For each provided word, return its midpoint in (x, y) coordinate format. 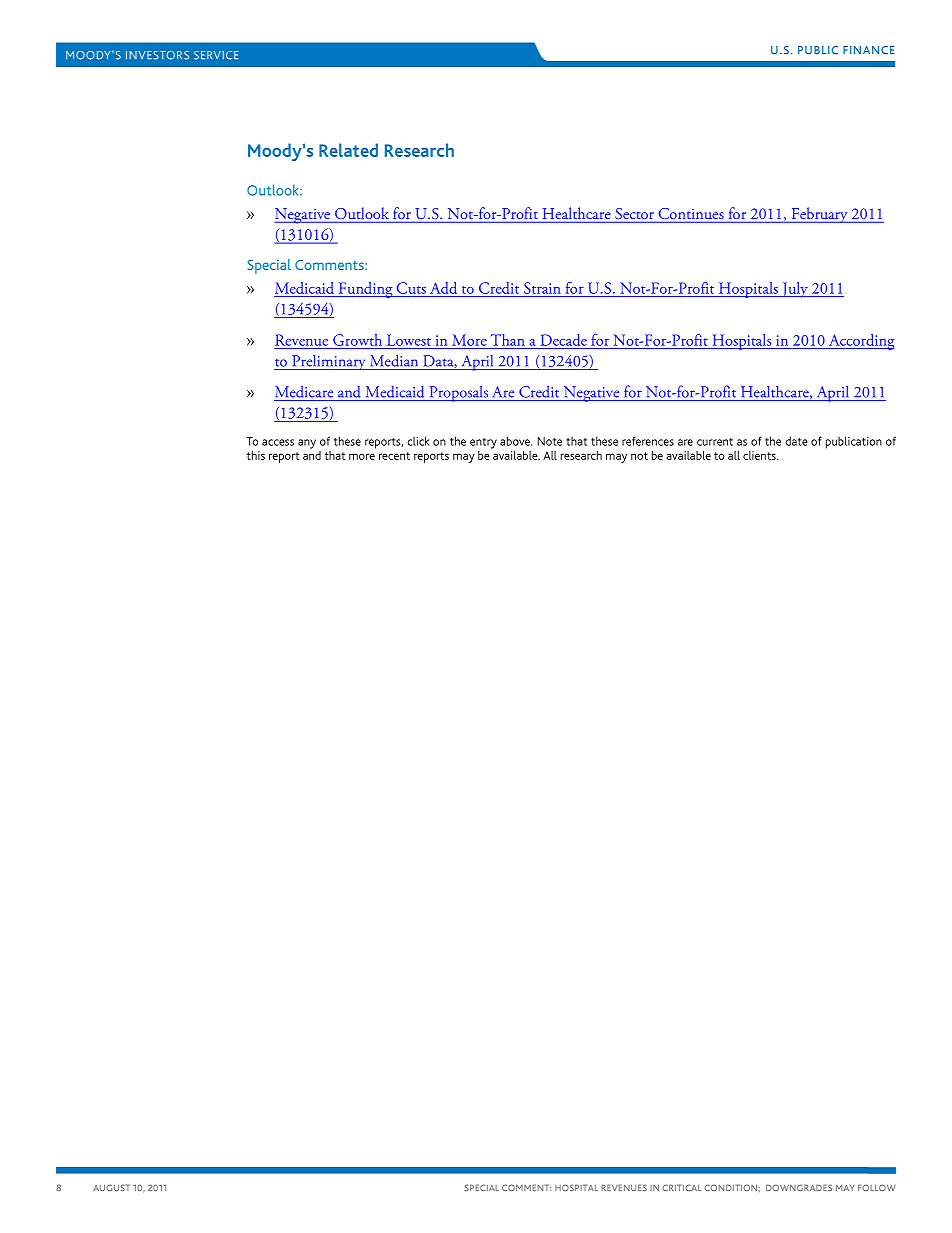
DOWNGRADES (799, 1187)
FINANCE (869, 50)
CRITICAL (681, 1187)
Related (348, 150)
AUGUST (111, 1187)
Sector (634, 213)
